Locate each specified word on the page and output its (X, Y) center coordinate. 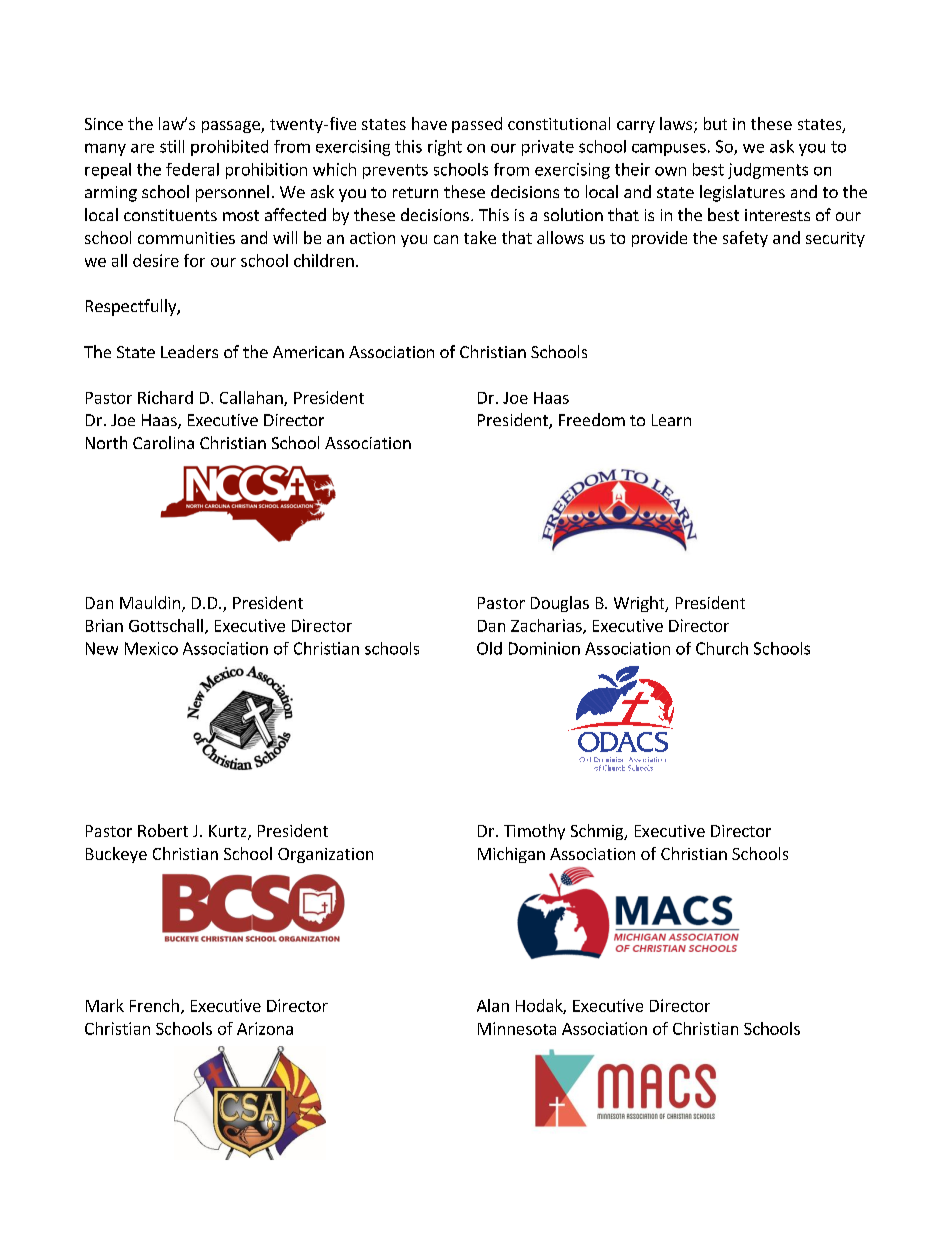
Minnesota (517, 1028)
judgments (768, 171)
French (154, 1005)
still (172, 146)
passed (477, 125)
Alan (493, 1005)
